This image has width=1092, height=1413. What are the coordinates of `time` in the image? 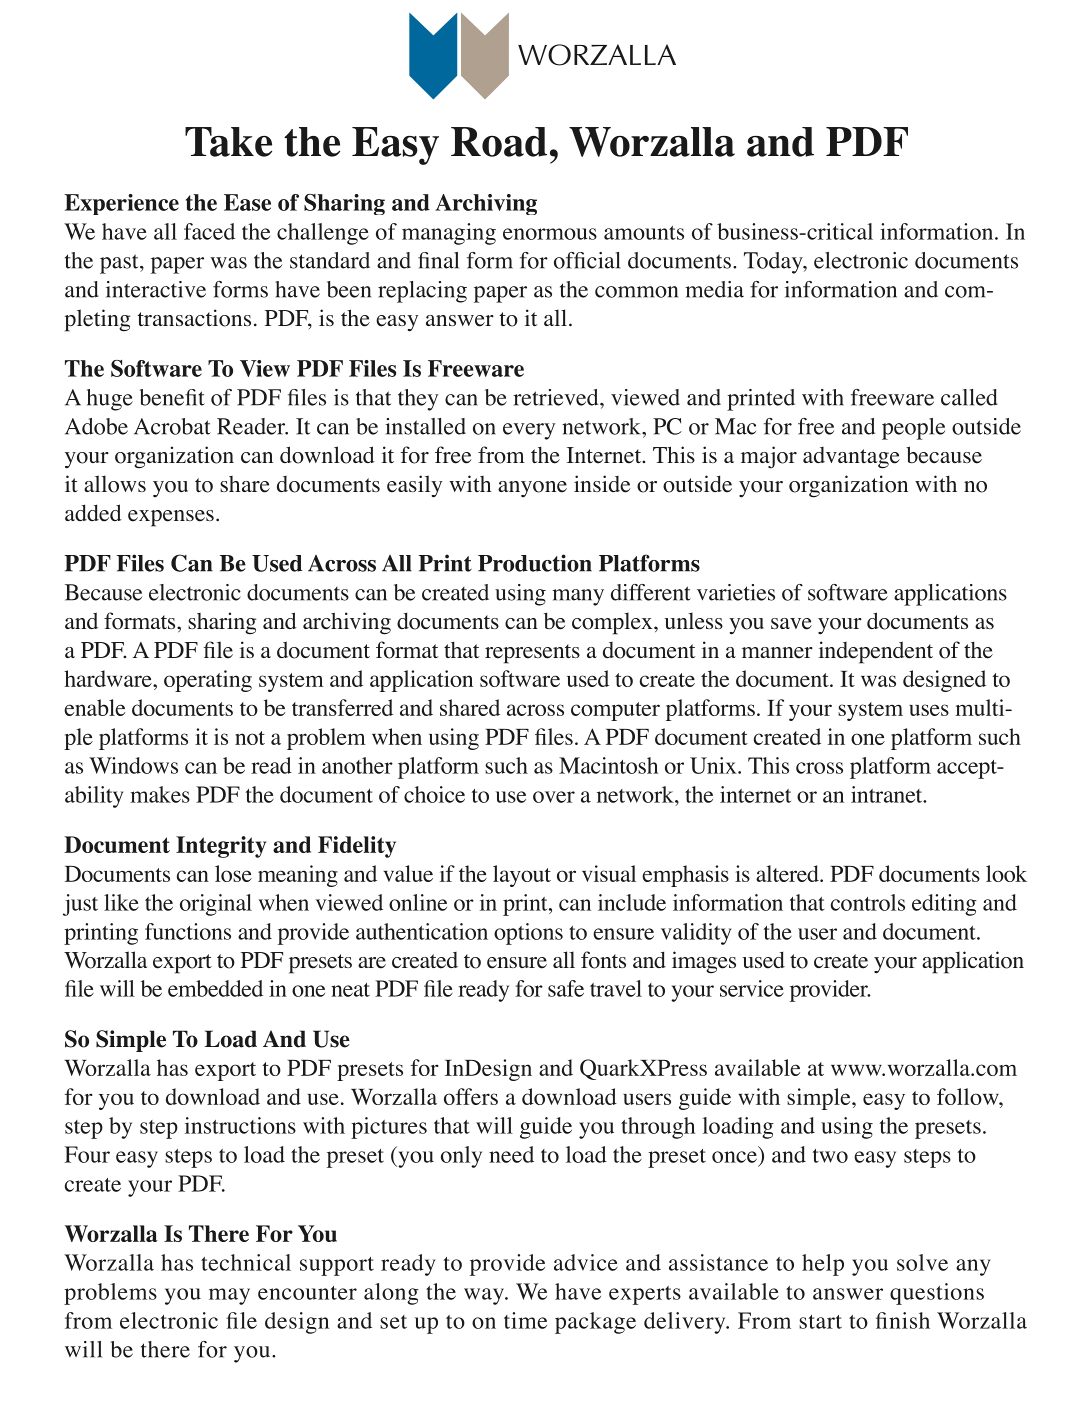 It's located at (525, 1320).
